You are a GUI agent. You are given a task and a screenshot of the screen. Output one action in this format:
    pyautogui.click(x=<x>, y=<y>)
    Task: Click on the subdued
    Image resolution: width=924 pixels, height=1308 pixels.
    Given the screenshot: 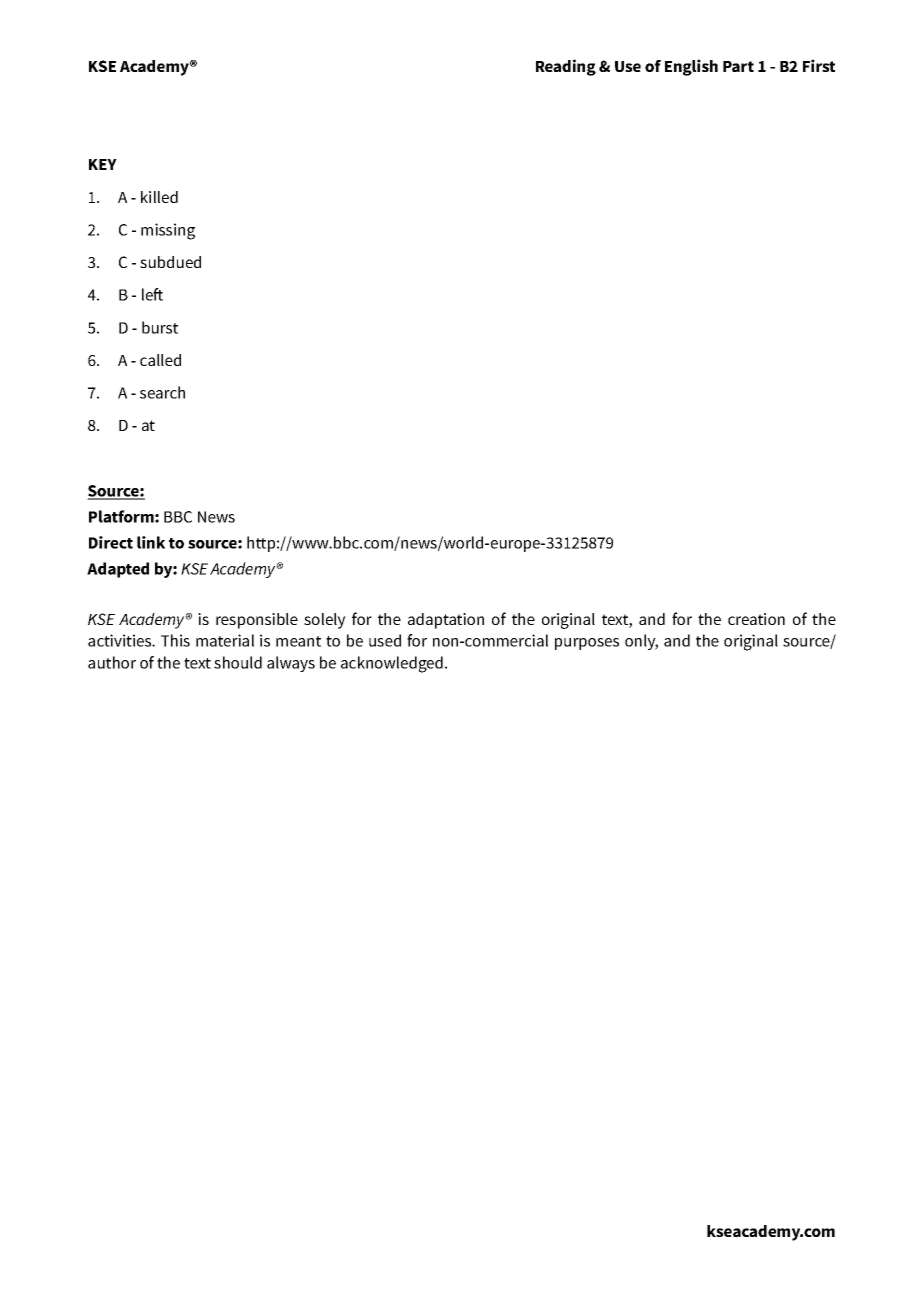 What is the action you would take?
    pyautogui.click(x=170, y=262)
